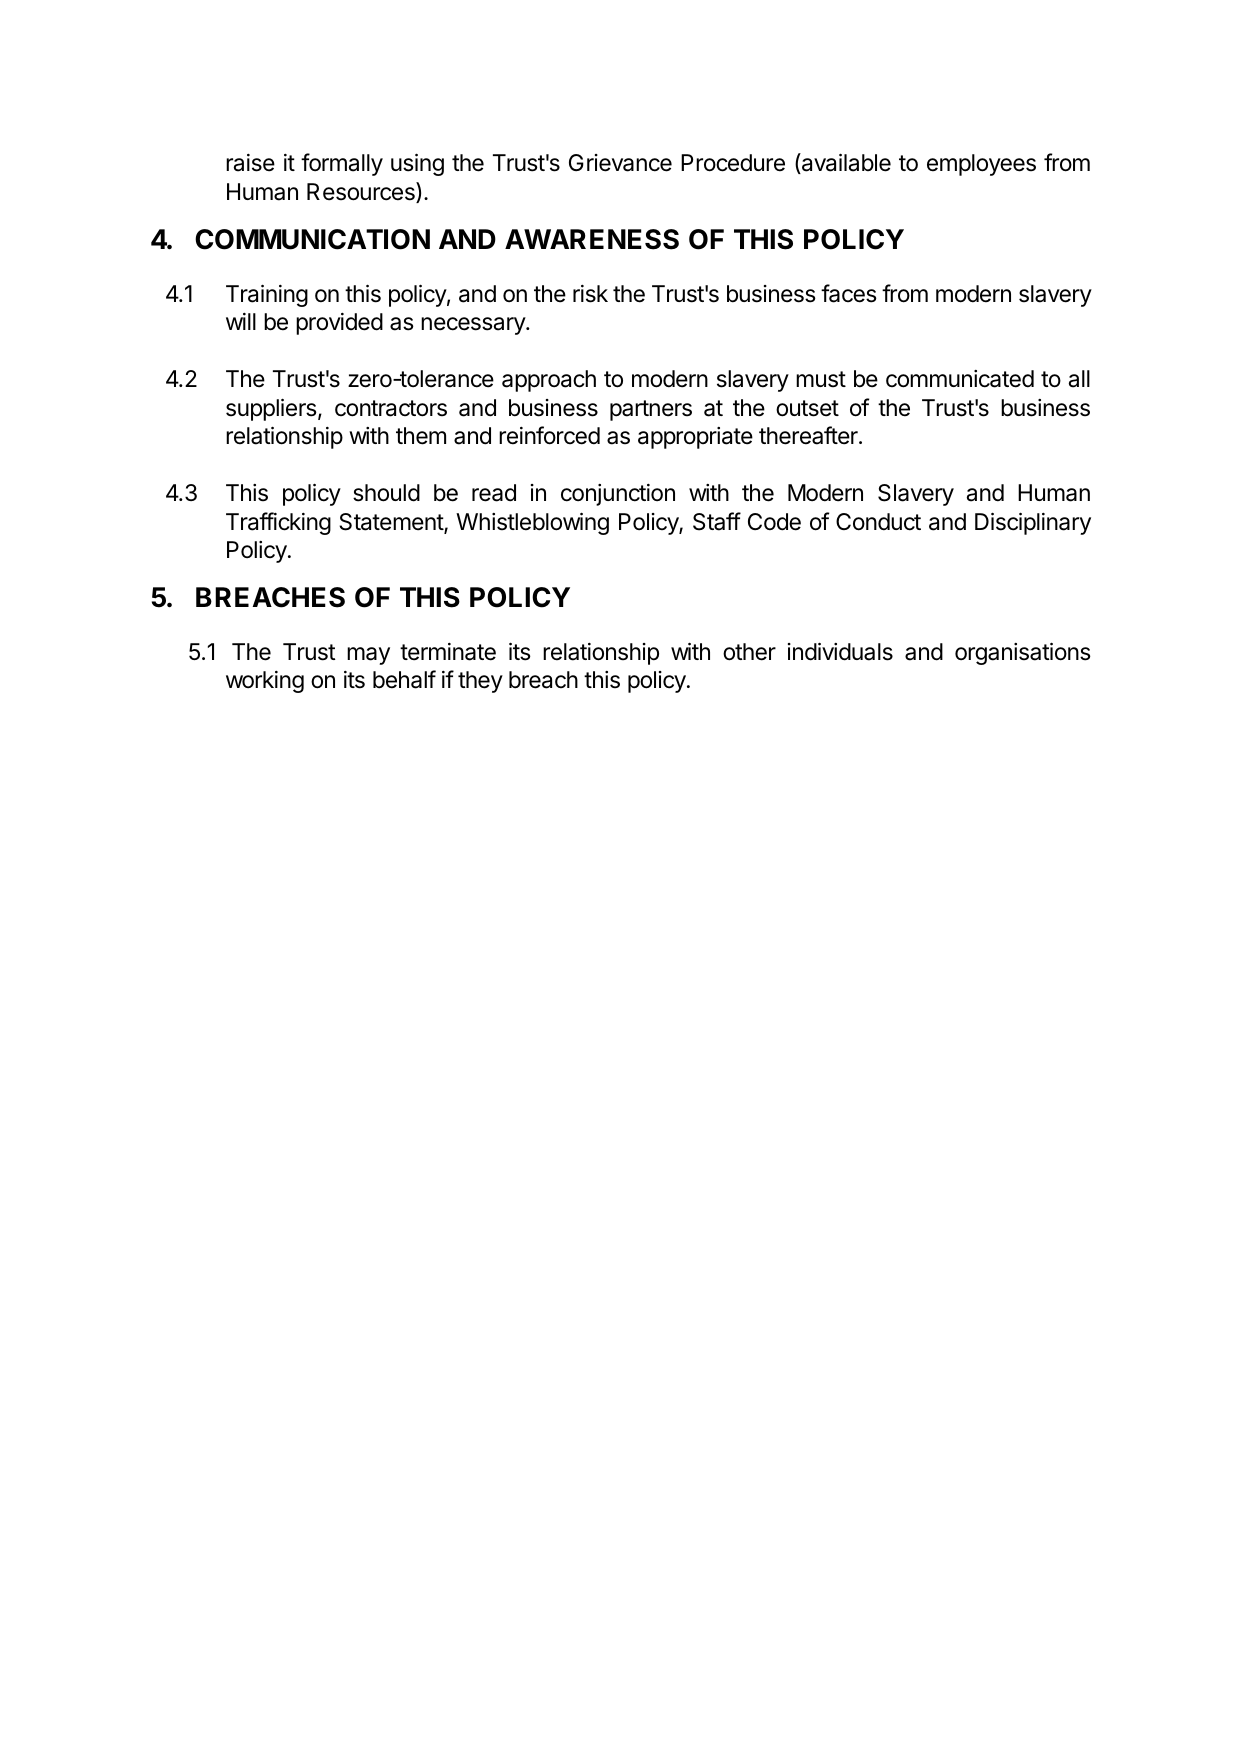 This screenshot has height=1756, width=1241. I want to click on may, so click(368, 656).
